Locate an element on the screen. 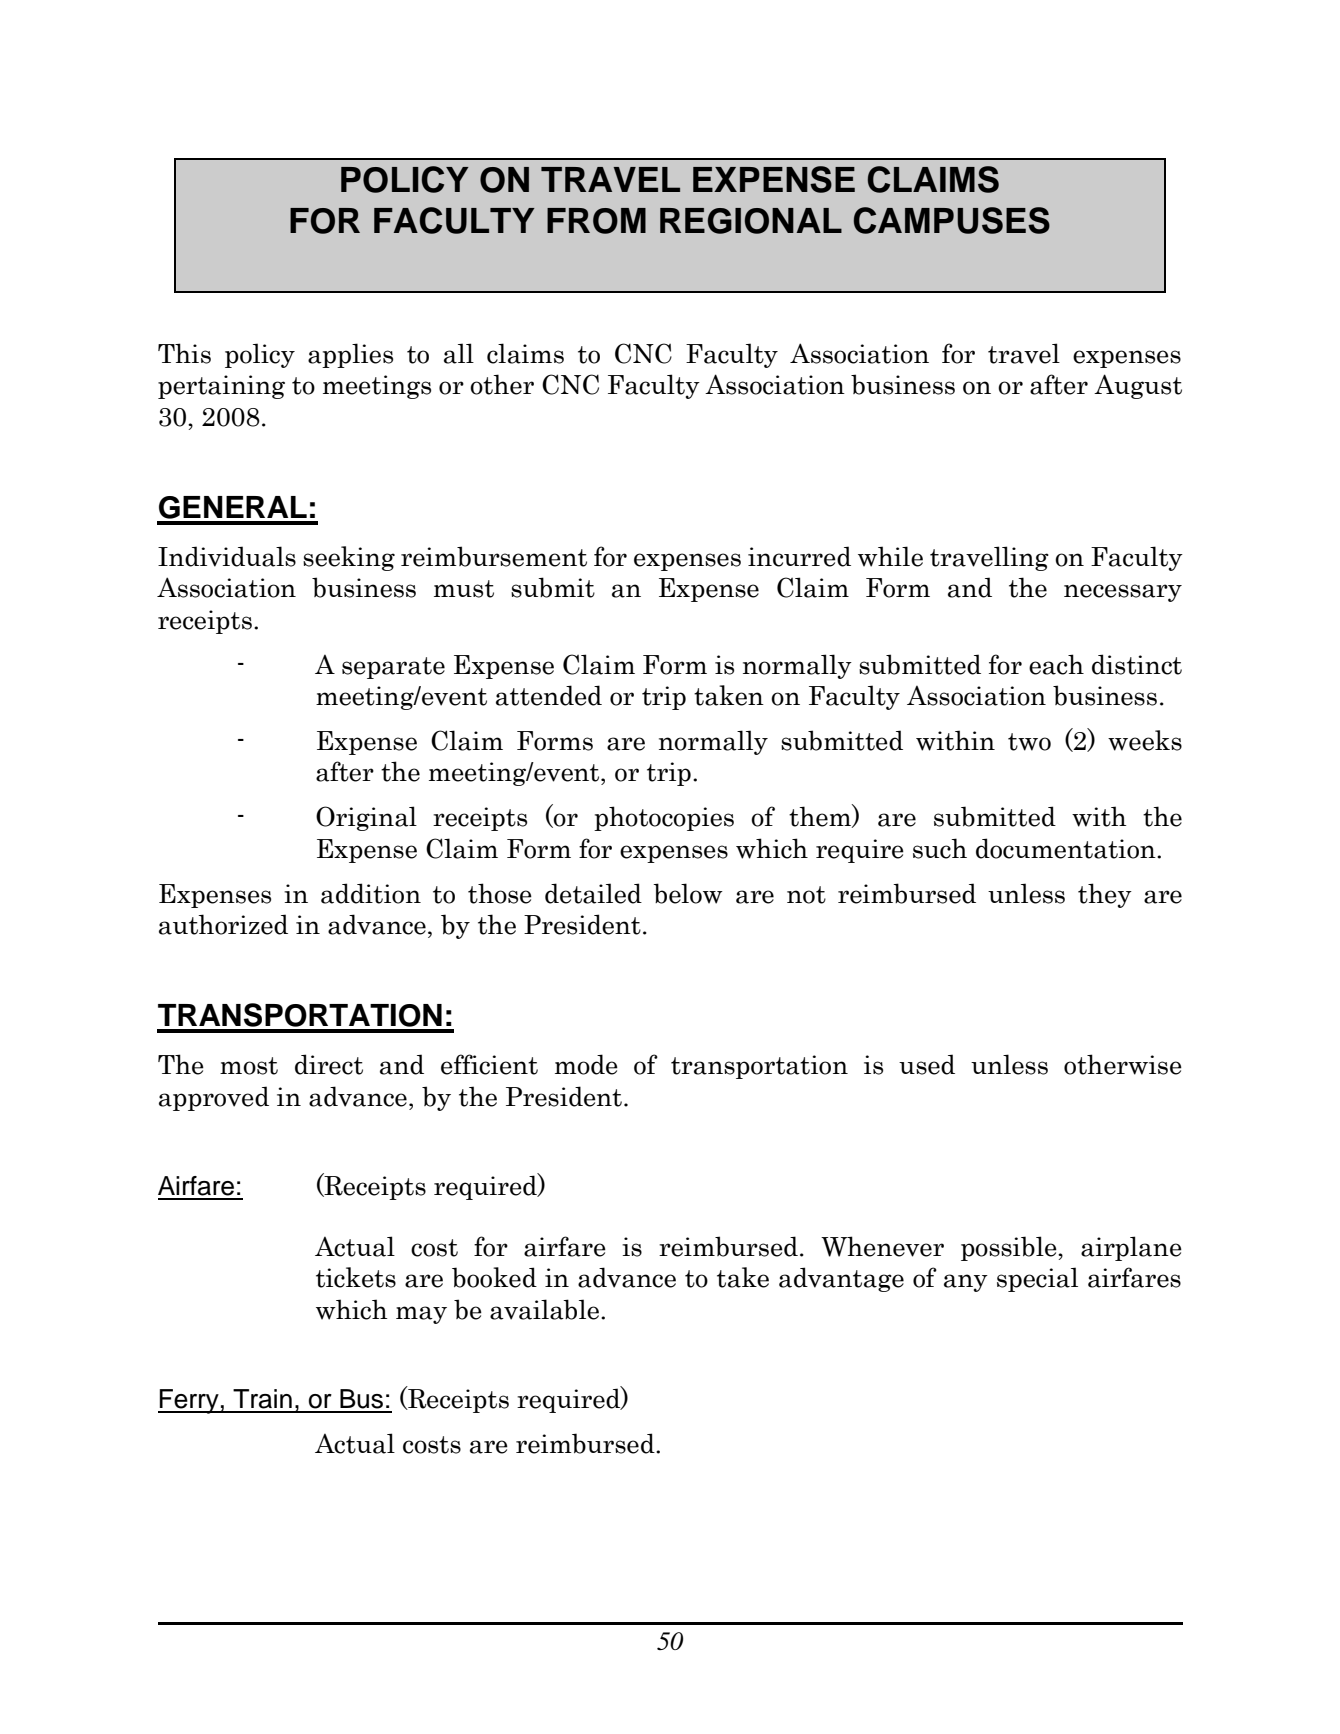 The image size is (1340, 1734). CAMPUSES is located at coordinates (952, 220).
